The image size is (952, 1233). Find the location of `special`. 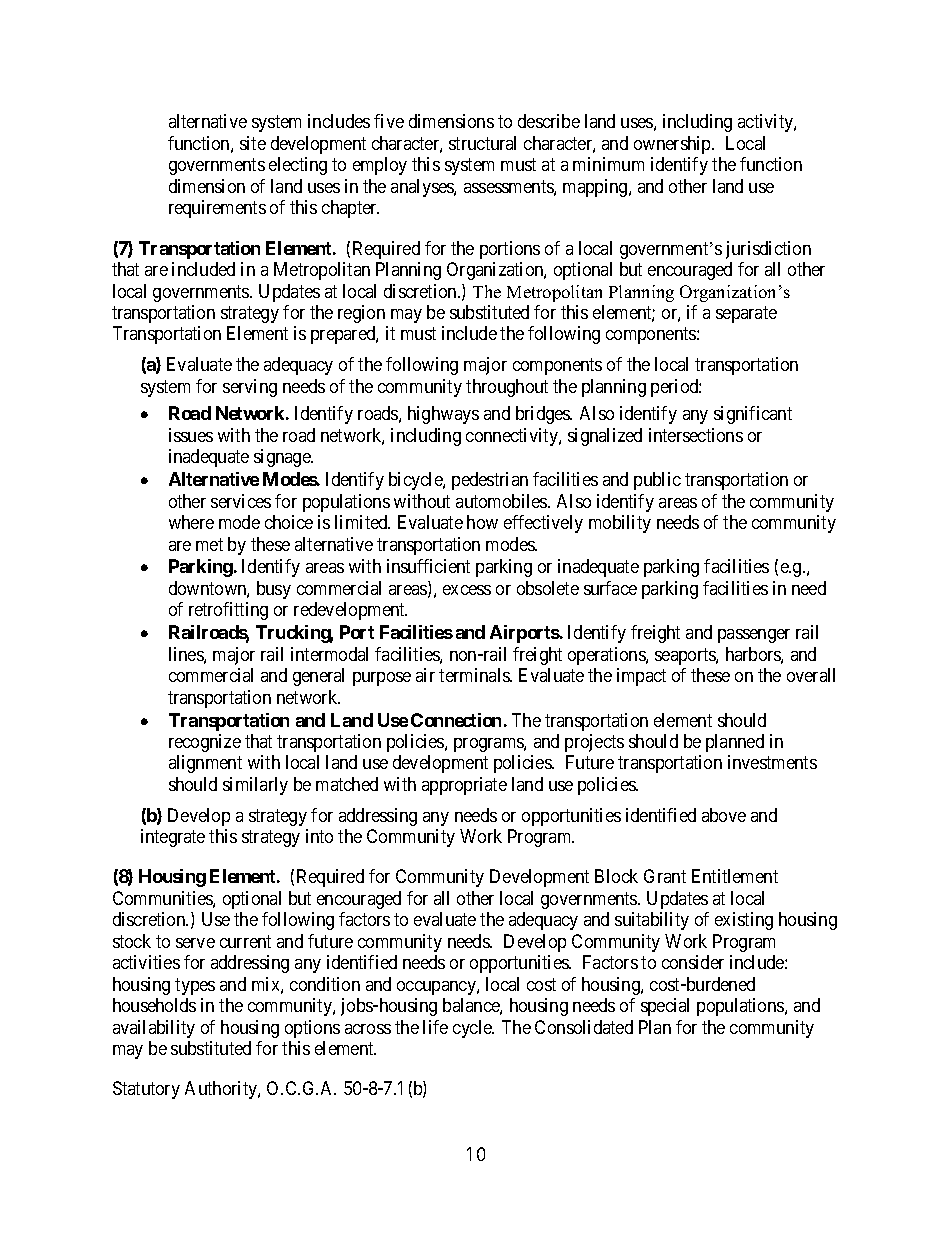

special is located at coordinates (665, 1007).
